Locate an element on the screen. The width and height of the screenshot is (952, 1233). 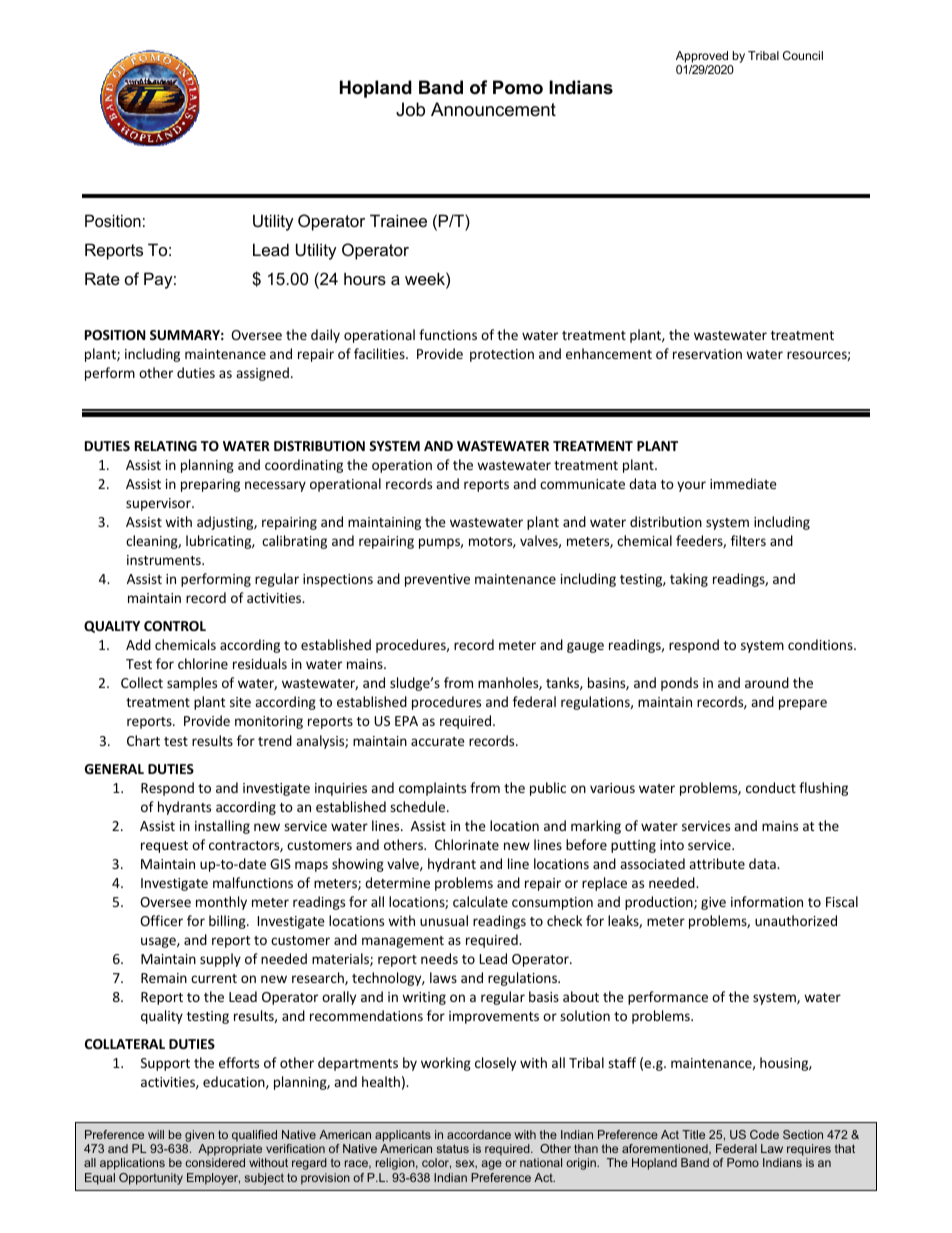
immediate is located at coordinates (743, 483).
